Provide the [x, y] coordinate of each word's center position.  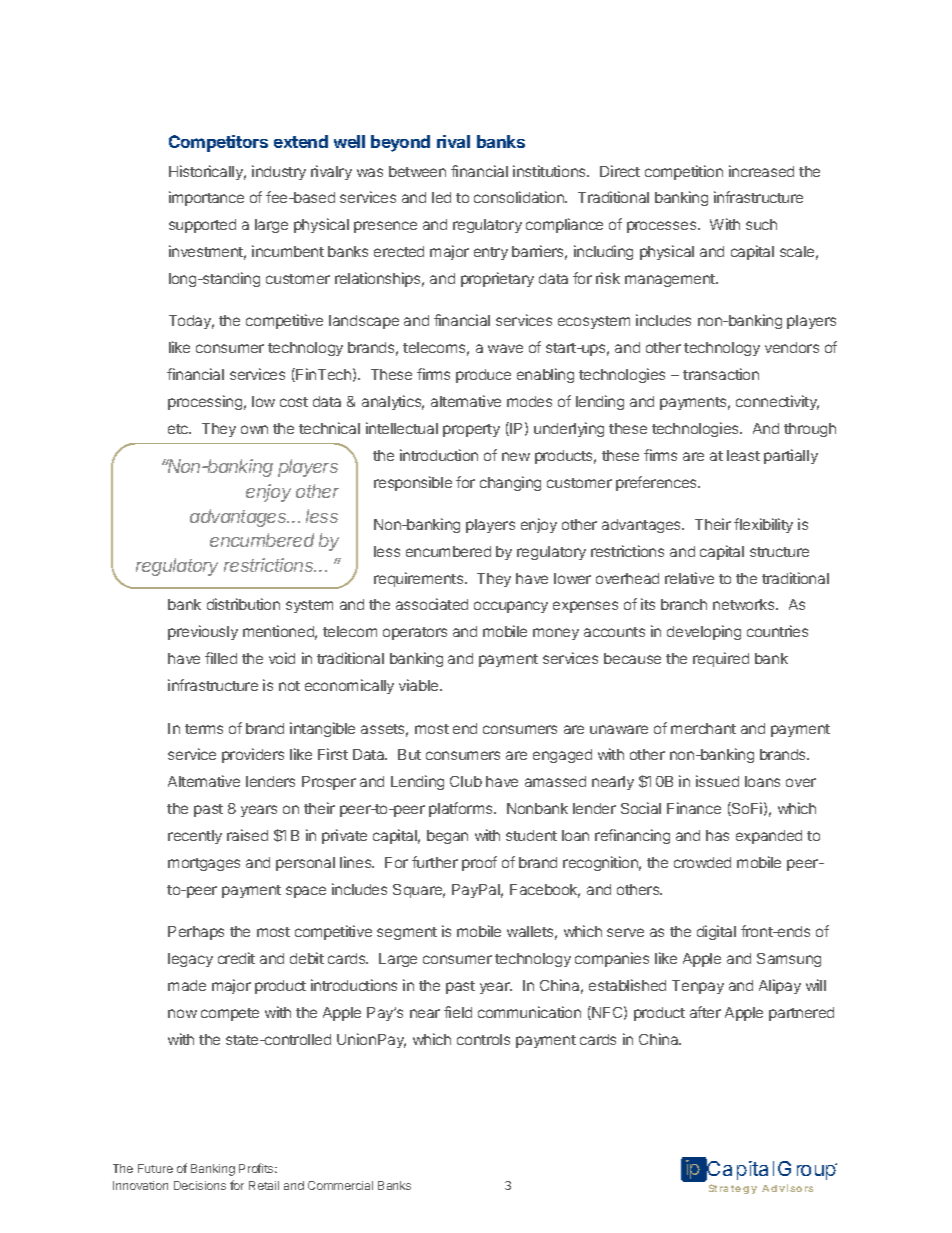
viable [420, 685]
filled [221, 658]
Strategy [733, 1189]
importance [206, 198]
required [721, 659]
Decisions [200, 1185]
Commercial [340, 1185]
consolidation [520, 197]
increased [761, 171]
